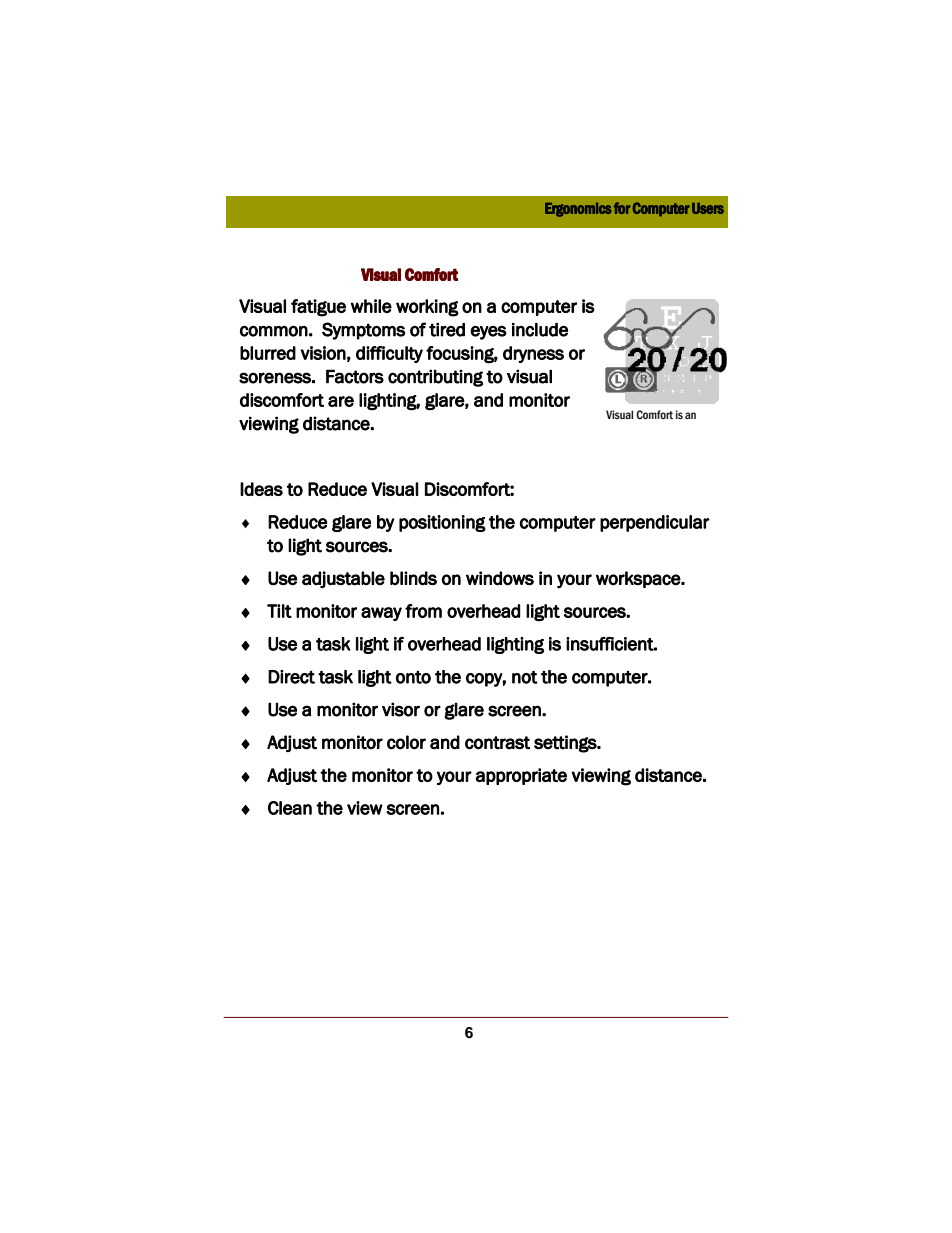 Image resolution: width=952 pixels, height=1233 pixels. Describe the element at coordinates (323, 353) in the image. I see `vision` at that location.
